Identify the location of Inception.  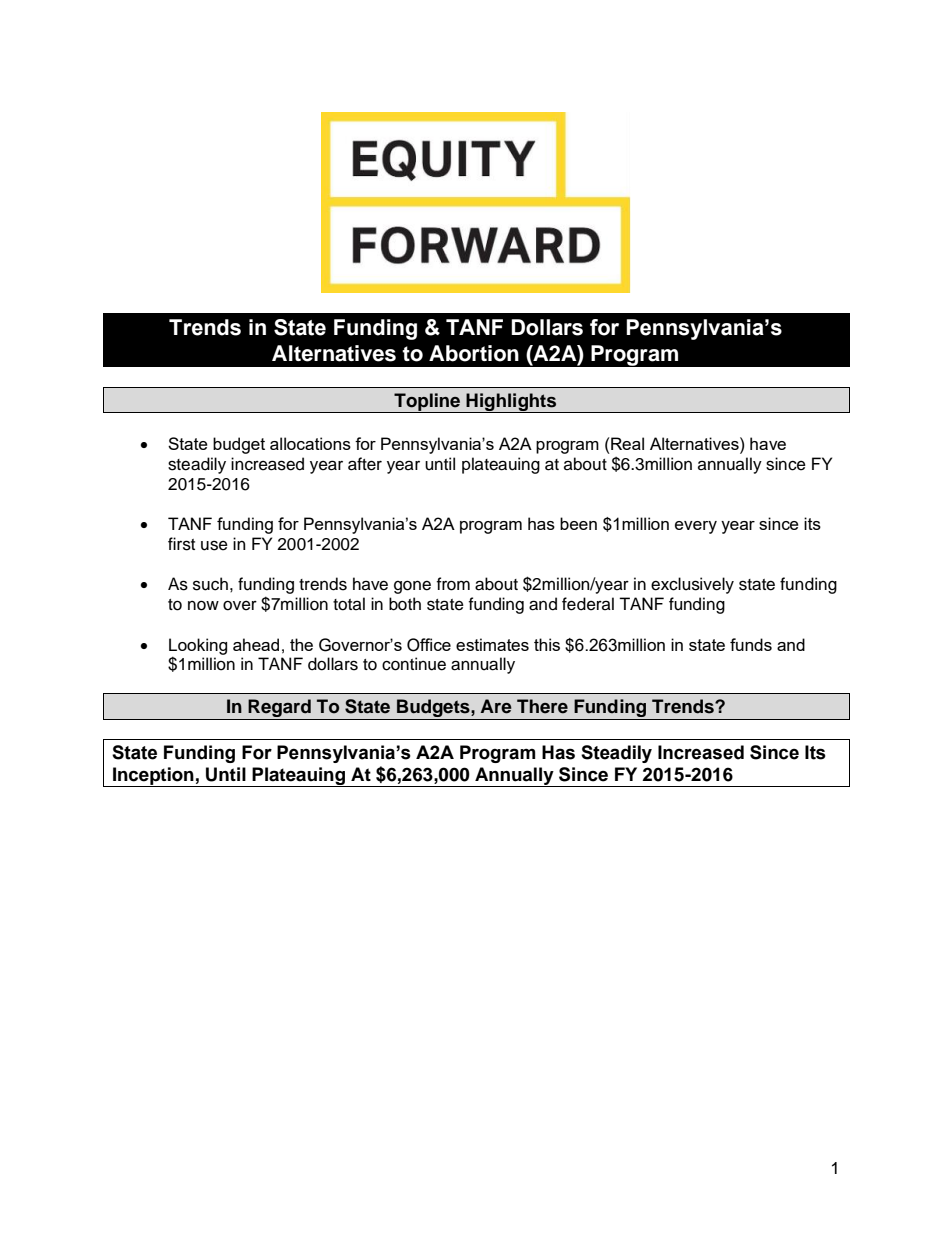
(153, 777).
